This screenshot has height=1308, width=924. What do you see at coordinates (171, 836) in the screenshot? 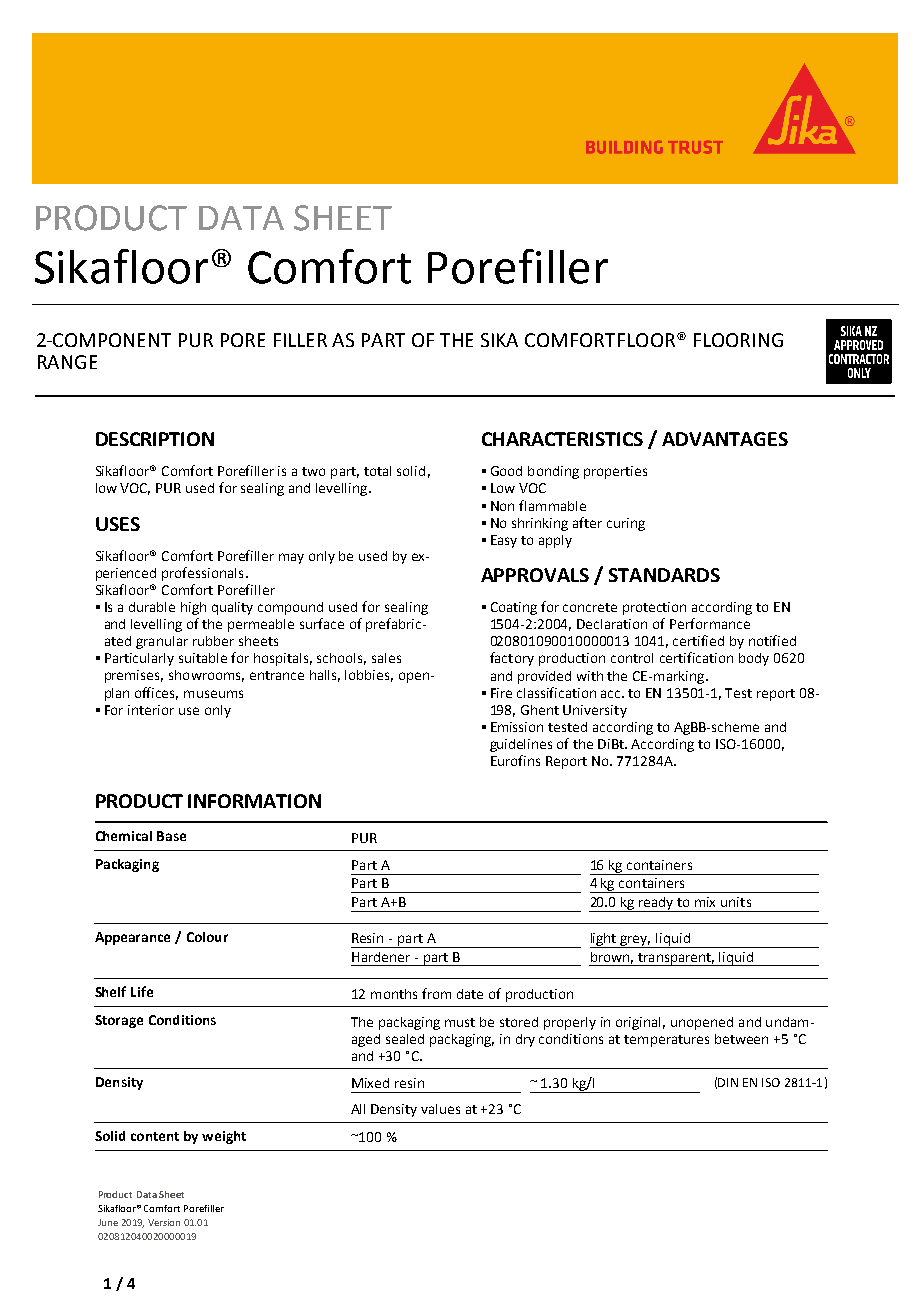
I see `Base` at bounding box center [171, 836].
